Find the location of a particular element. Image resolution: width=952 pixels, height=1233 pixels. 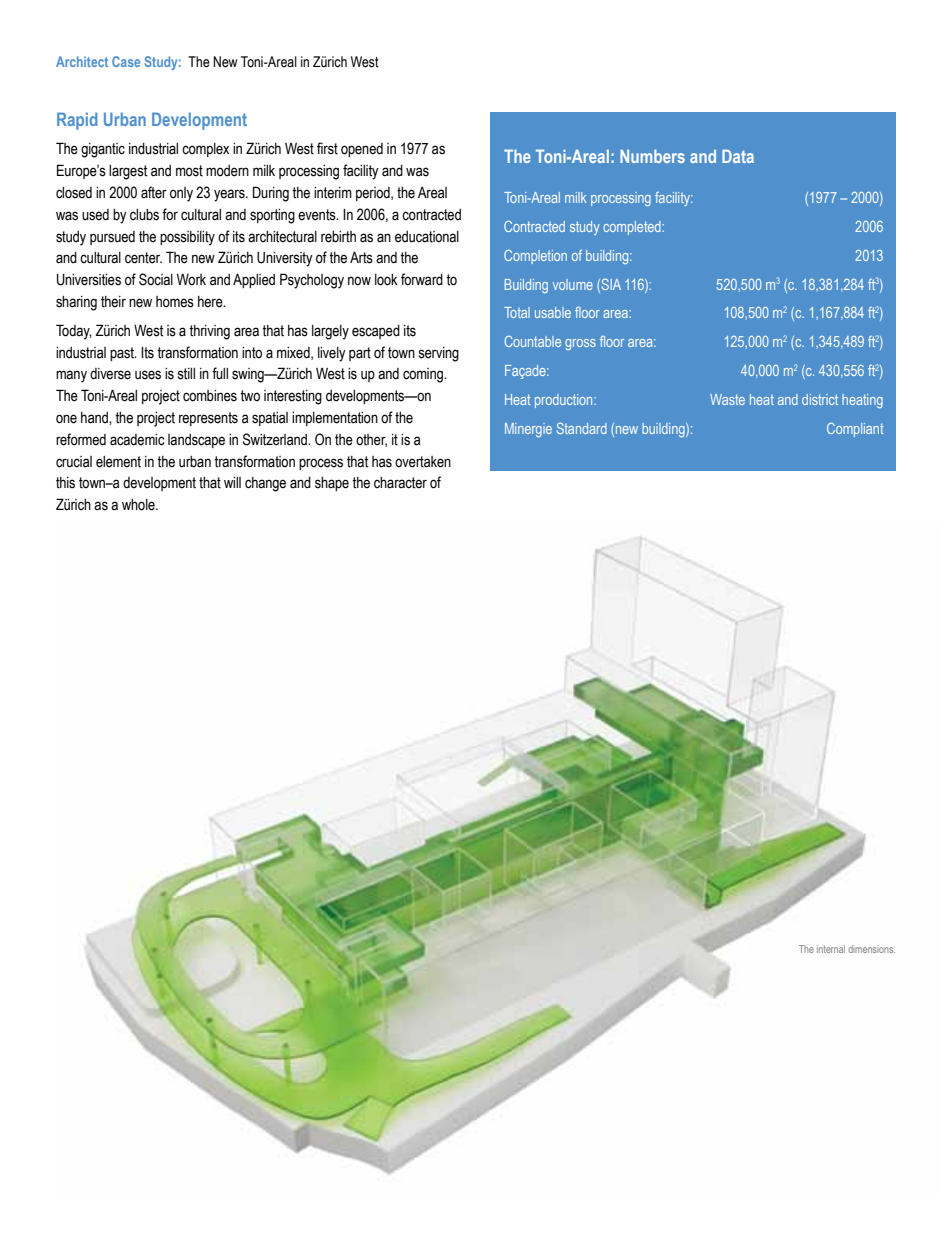

uses is located at coordinates (148, 375).
